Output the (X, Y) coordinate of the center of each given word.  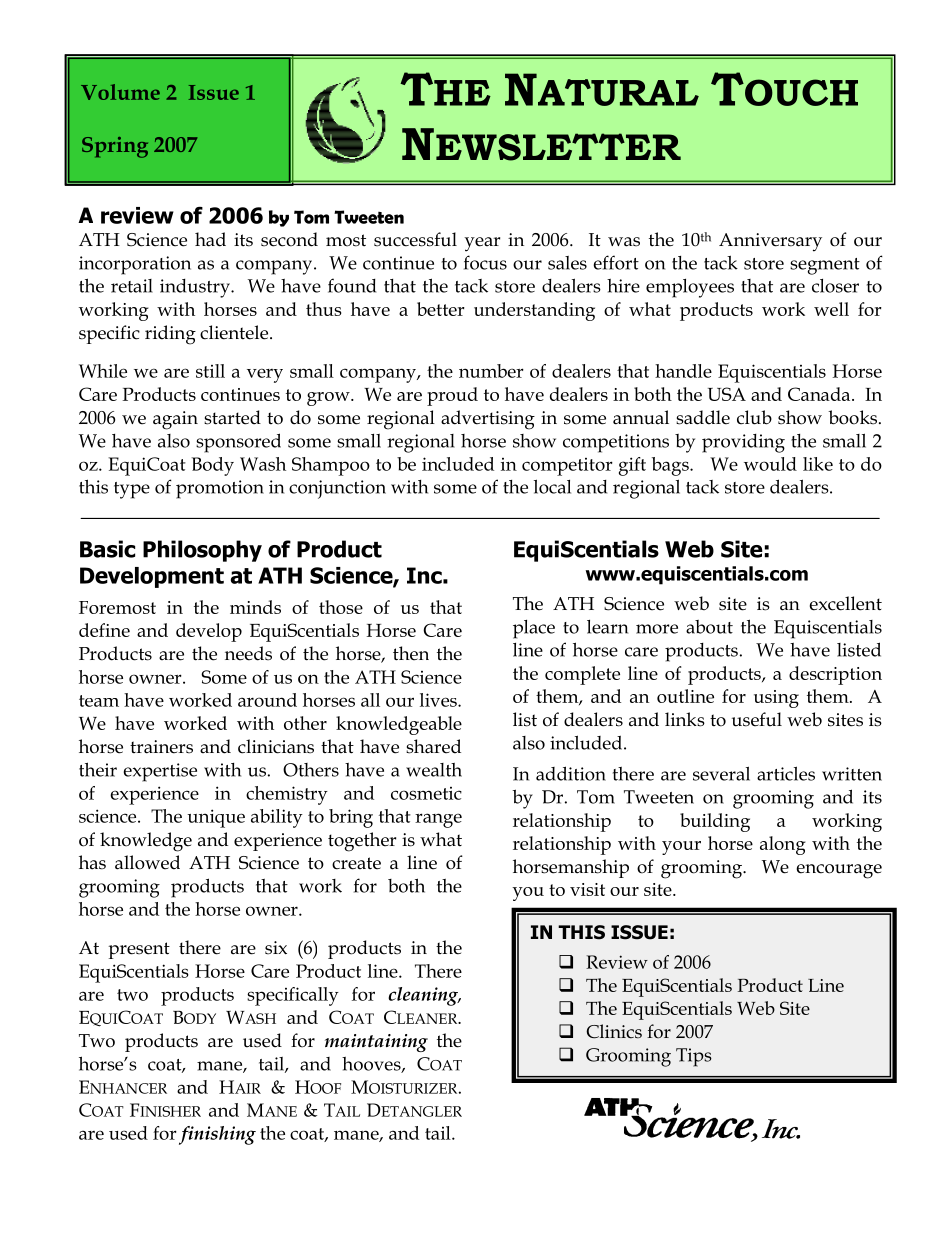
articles (786, 773)
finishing (217, 1135)
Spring (115, 147)
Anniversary (770, 242)
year (482, 244)
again (175, 420)
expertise (160, 772)
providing (743, 443)
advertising (488, 420)
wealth (434, 770)
